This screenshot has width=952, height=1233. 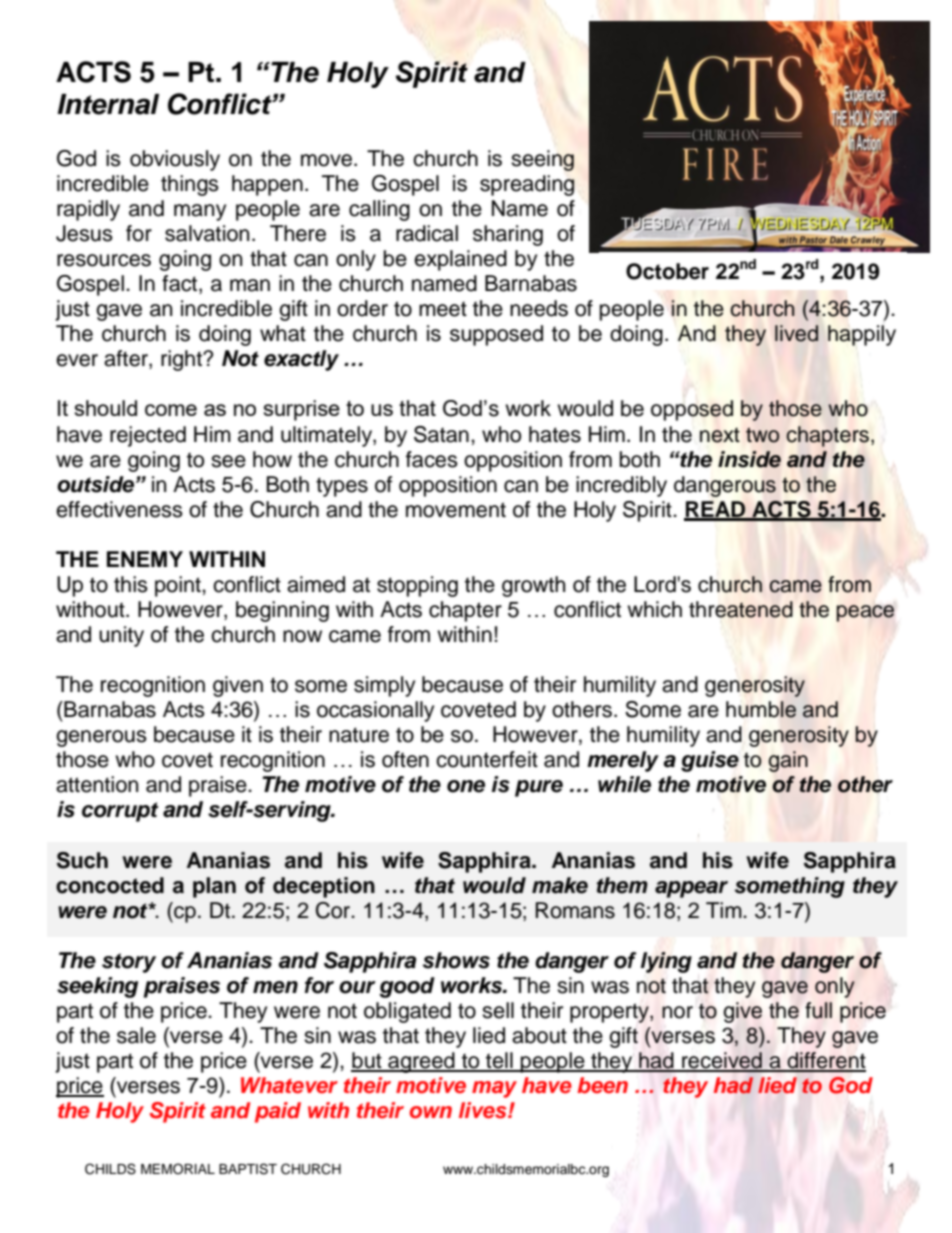 What do you see at coordinates (749, 459) in the screenshot?
I see `inside` at bounding box center [749, 459].
